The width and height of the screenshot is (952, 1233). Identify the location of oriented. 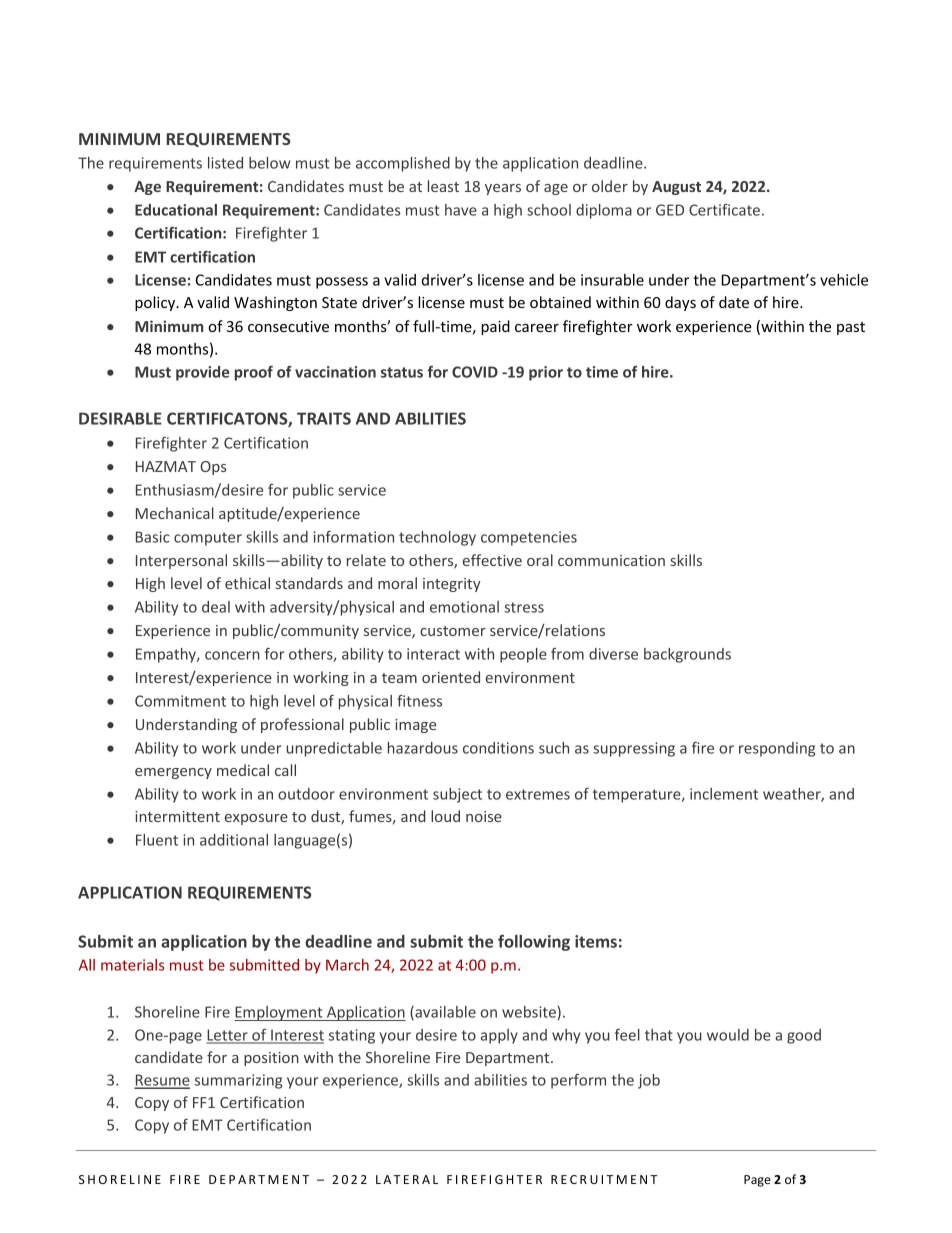
(451, 677).
